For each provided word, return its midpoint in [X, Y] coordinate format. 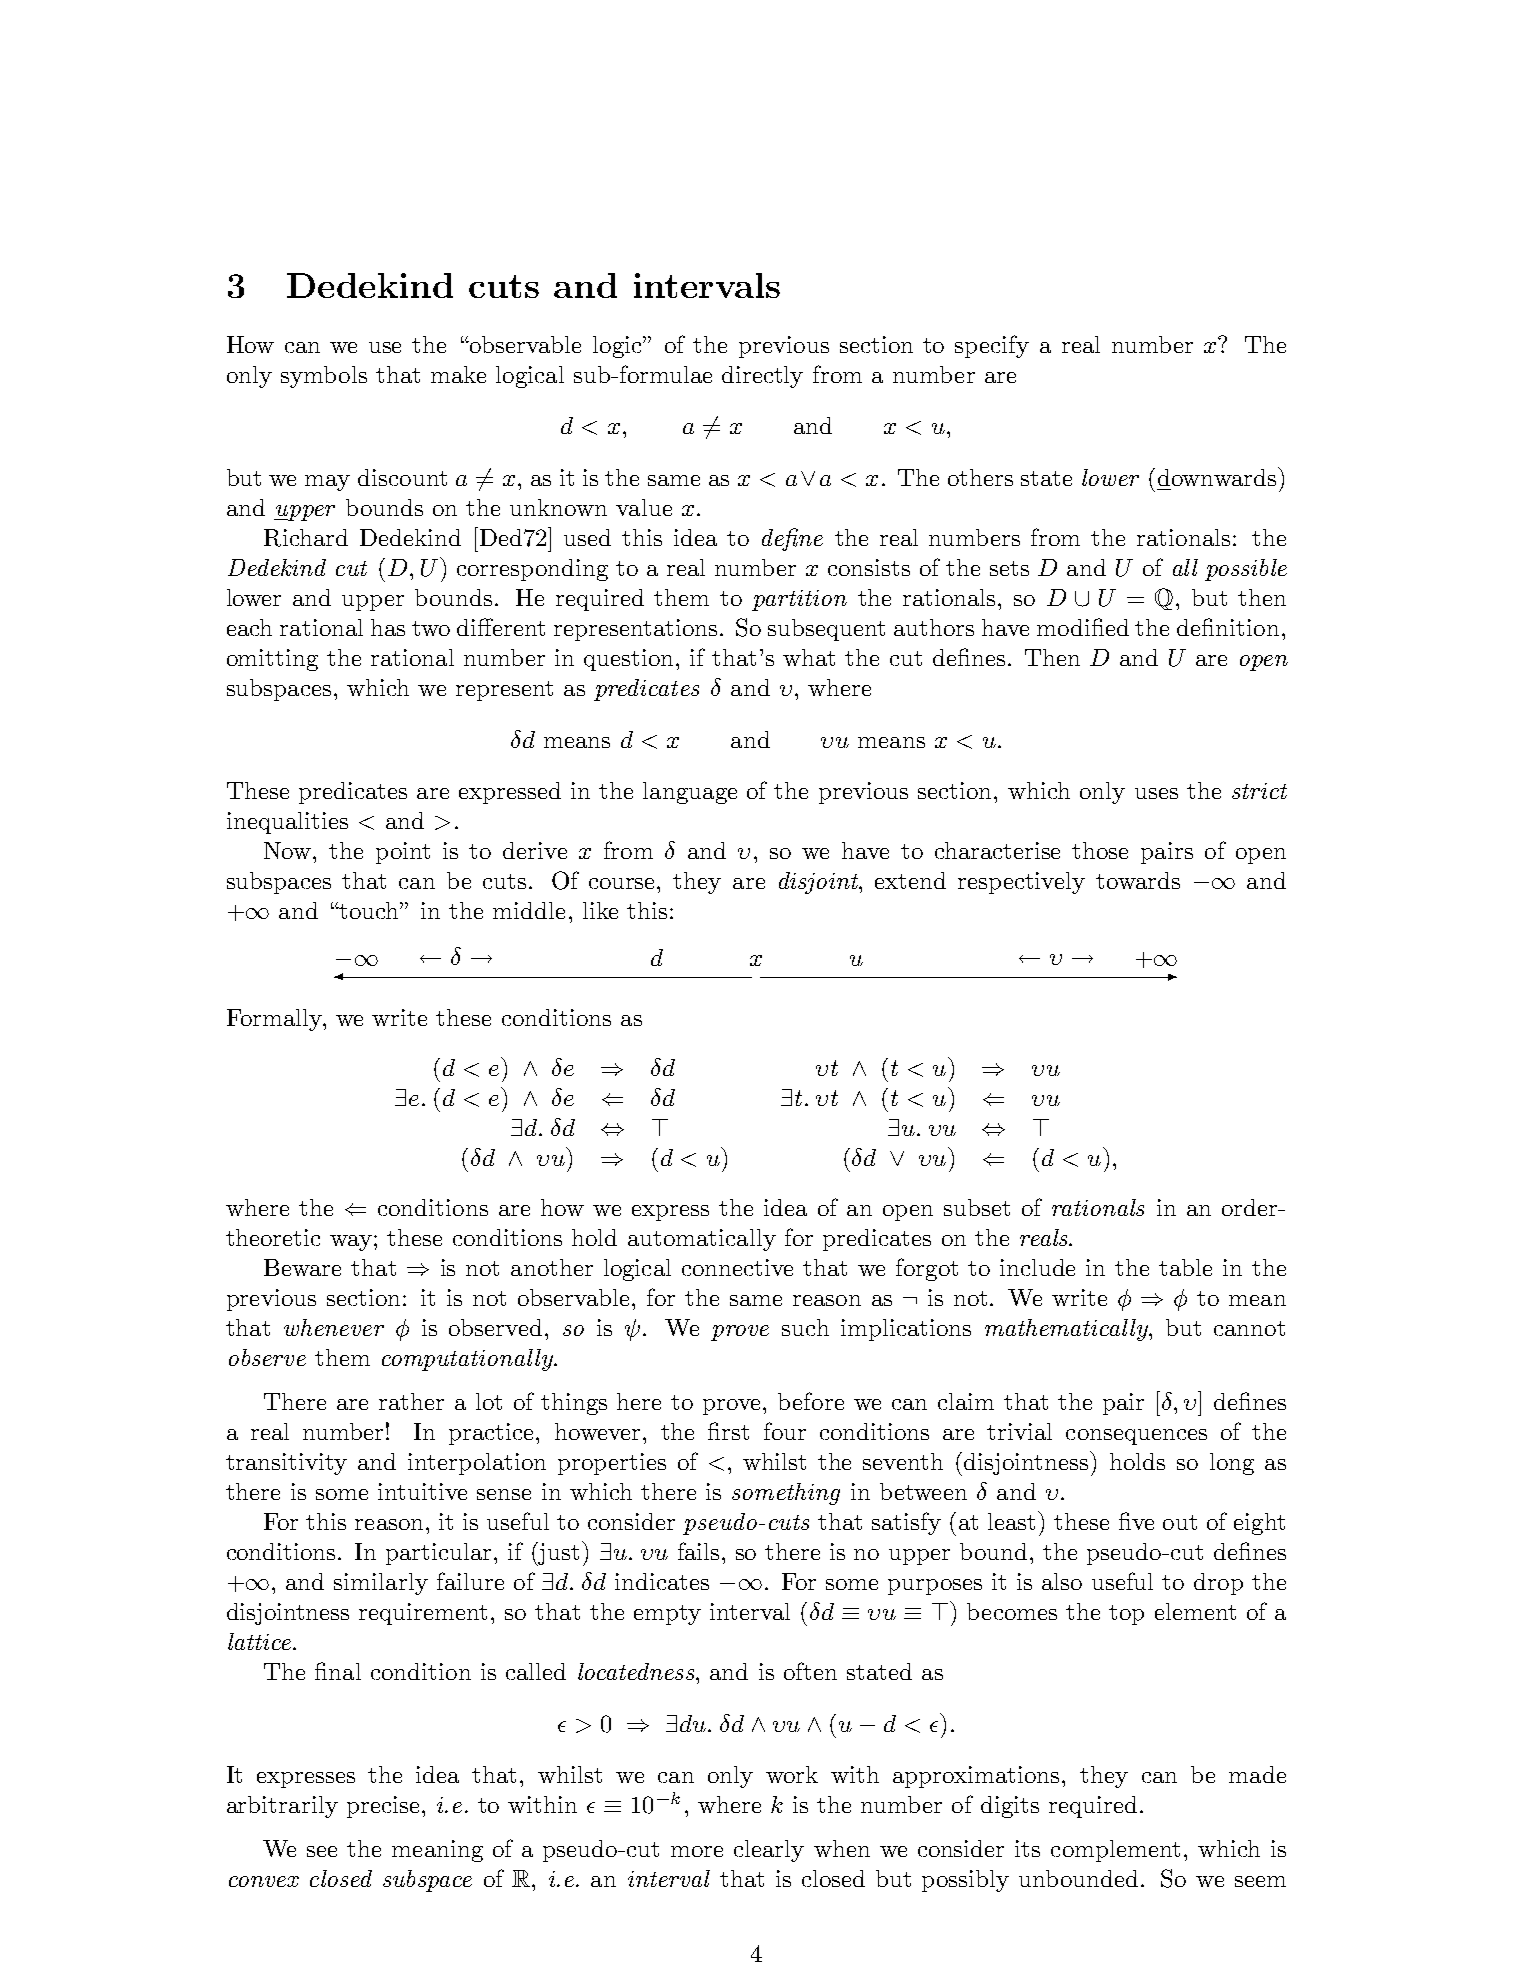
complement [1115, 1851]
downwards [1218, 476]
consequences [1136, 1437]
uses [1156, 793]
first [728, 1431]
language [690, 793]
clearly [769, 1851]
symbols [324, 377]
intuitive [422, 1491]
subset [977, 1207]
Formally [276, 1020]
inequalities [287, 823]
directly [762, 377]
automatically [702, 1240]
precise [383, 1807]
